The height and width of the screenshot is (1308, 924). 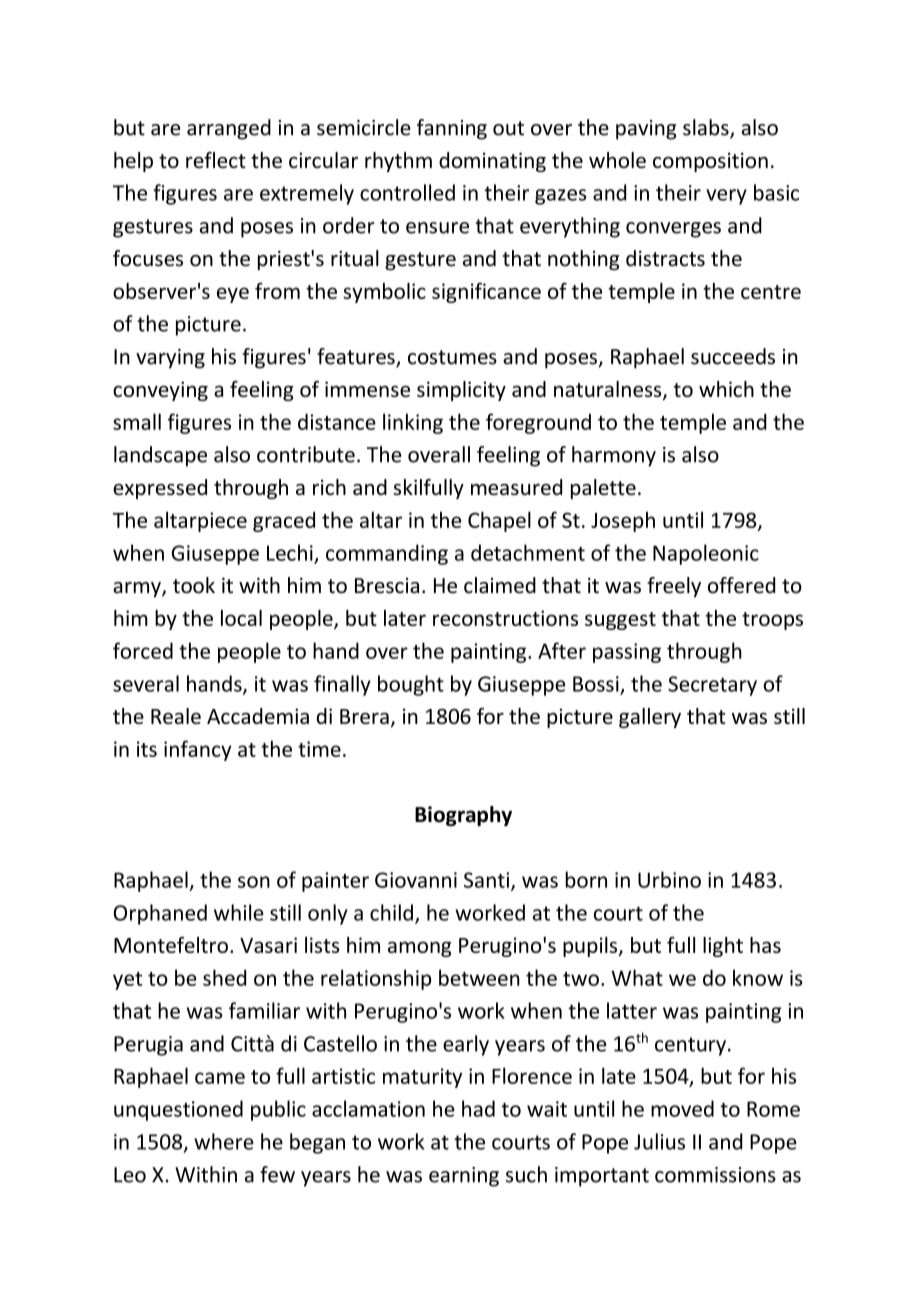 I want to click on bought, so click(x=411, y=685).
